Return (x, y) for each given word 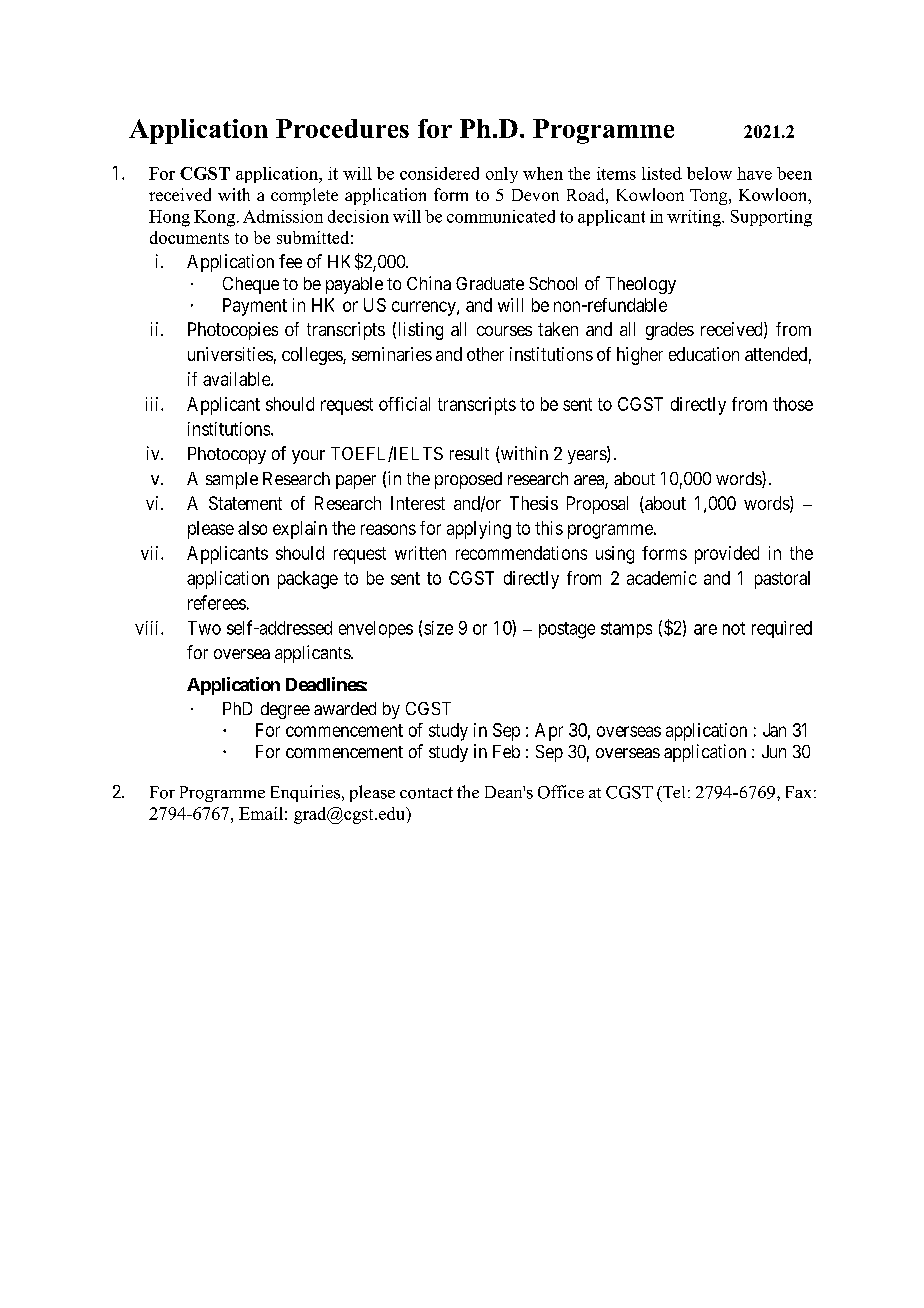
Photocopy (227, 455)
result (469, 453)
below (709, 173)
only (502, 175)
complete (304, 196)
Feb (506, 751)
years (588, 457)
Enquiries (305, 793)
